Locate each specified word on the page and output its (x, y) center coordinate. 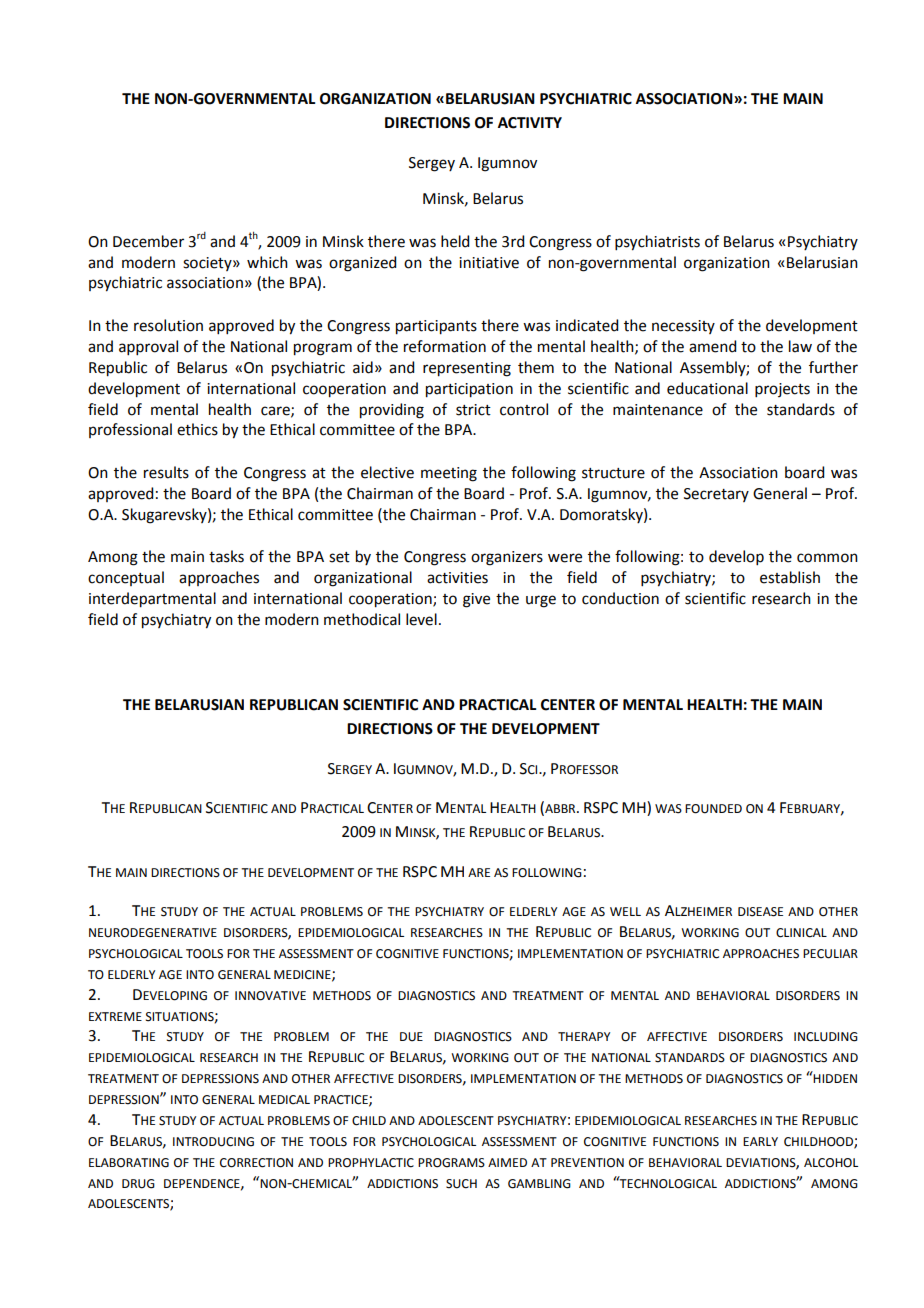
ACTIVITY (530, 123)
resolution (168, 325)
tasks (226, 556)
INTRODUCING (213, 1142)
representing (467, 369)
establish (790, 577)
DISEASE (760, 912)
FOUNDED (713, 809)
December (148, 241)
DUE (411, 1037)
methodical (362, 619)
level (421, 619)
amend (712, 346)
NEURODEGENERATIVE (153, 933)
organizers (507, 558)
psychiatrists (657, 243)
